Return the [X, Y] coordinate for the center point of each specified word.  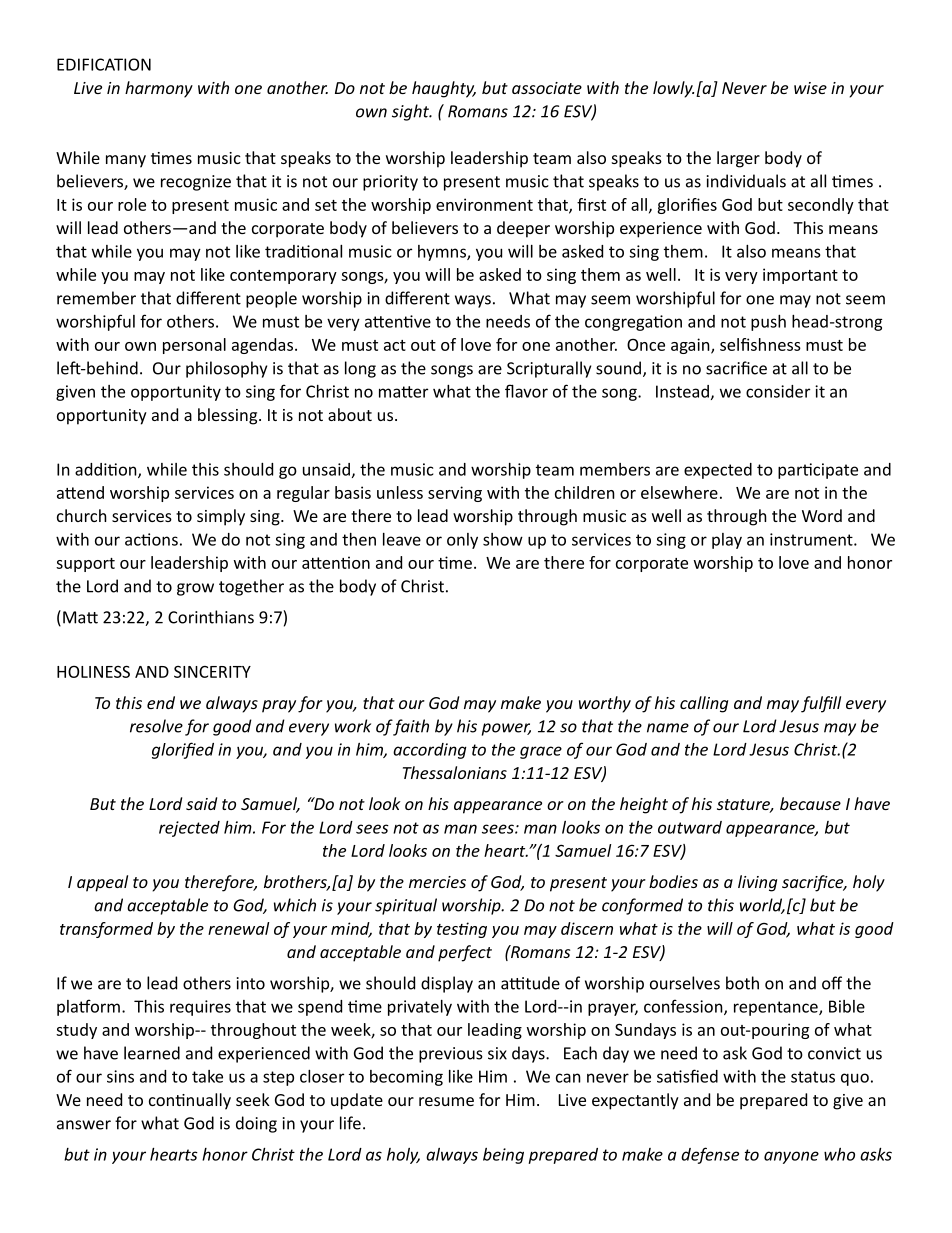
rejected [189, 829]
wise [810, 88]
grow [195, 589]
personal [194, 346]
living [757, 883]
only [462, 541]
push [768, 323]
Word [822, 515]
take [207, 1076]
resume [446, 1101]
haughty [444, 89]
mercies [437, 882]
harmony [159, 89]
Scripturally [549, 369]
